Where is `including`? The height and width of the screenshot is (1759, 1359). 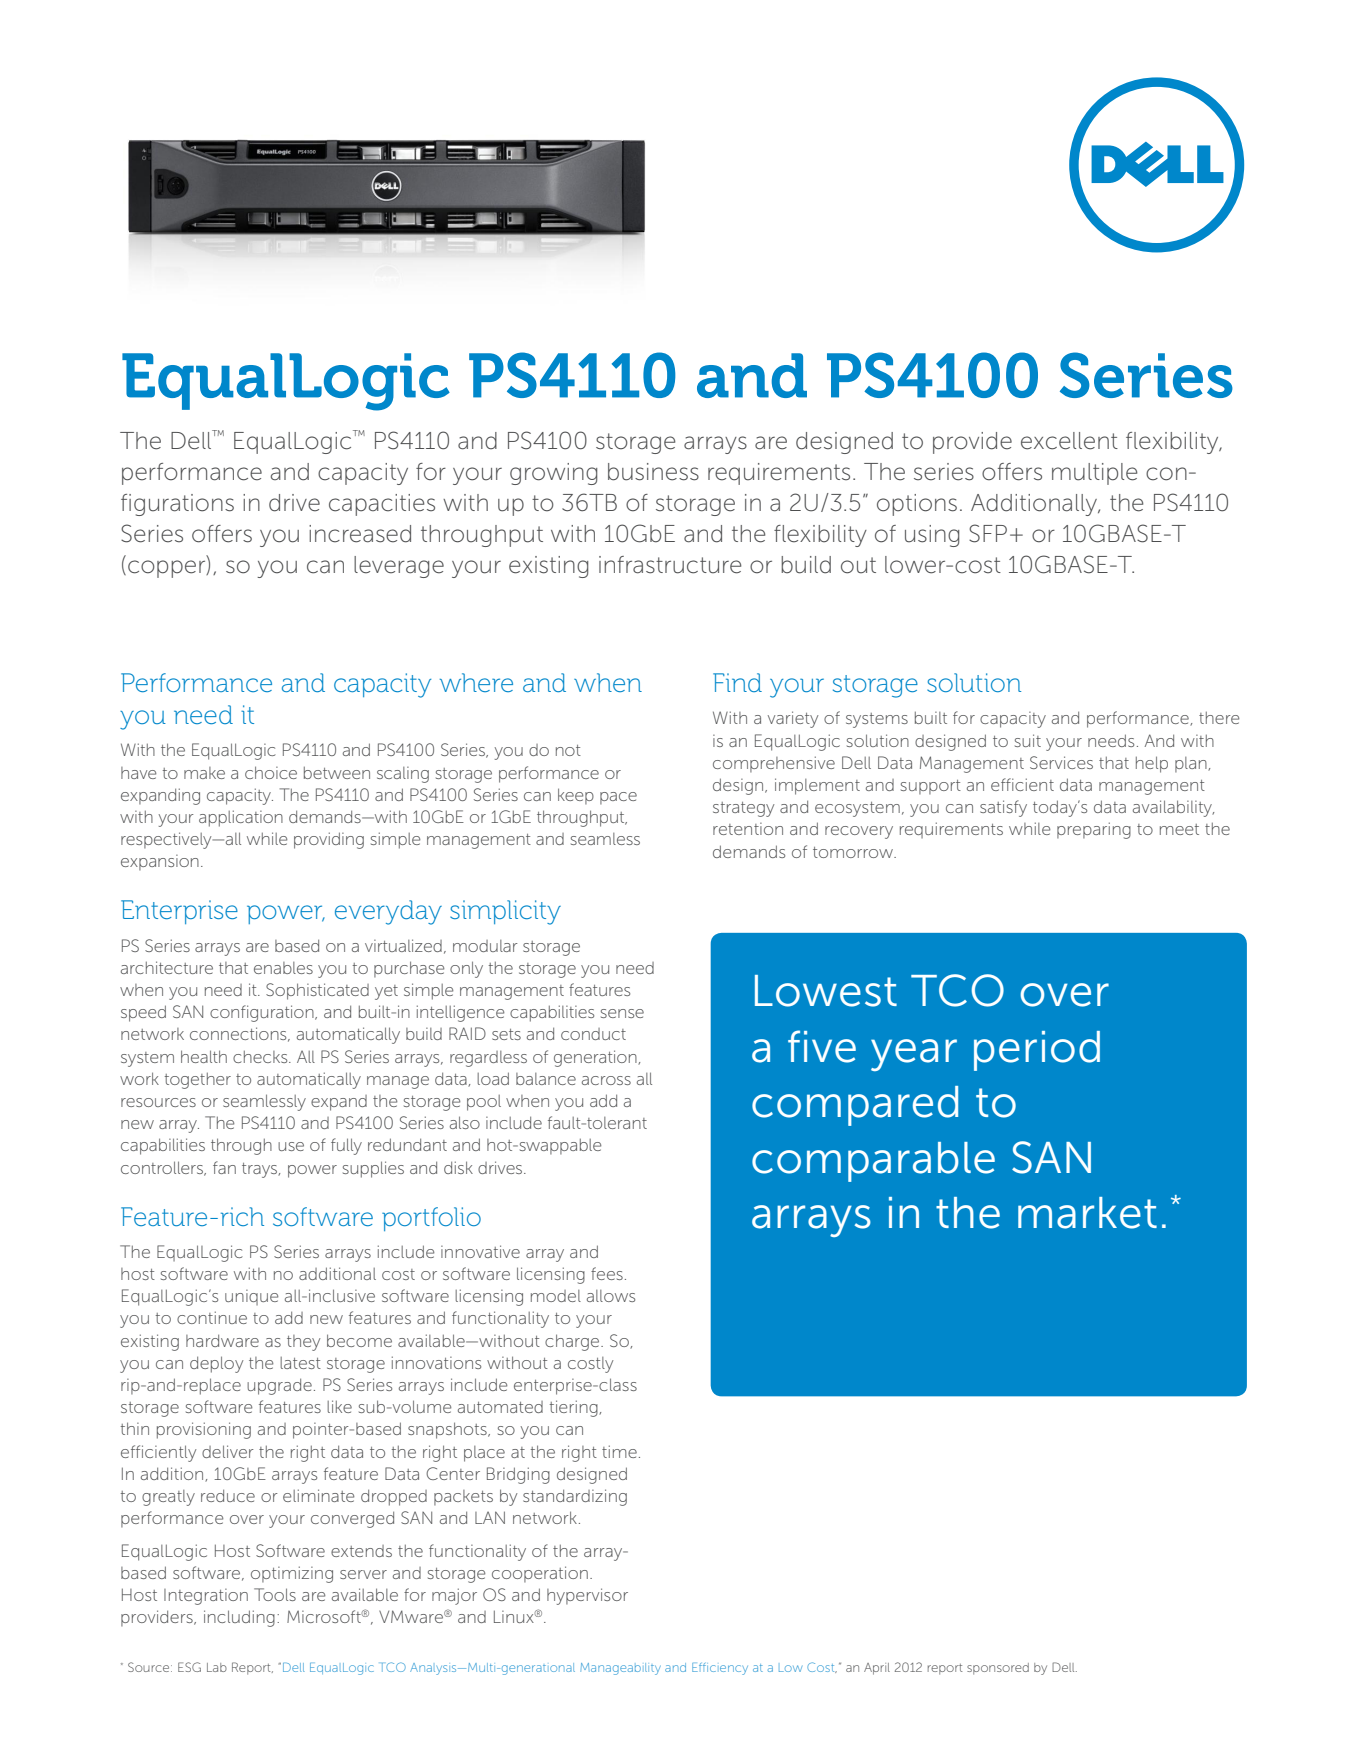
including is located at coordinates (239, 1618).
